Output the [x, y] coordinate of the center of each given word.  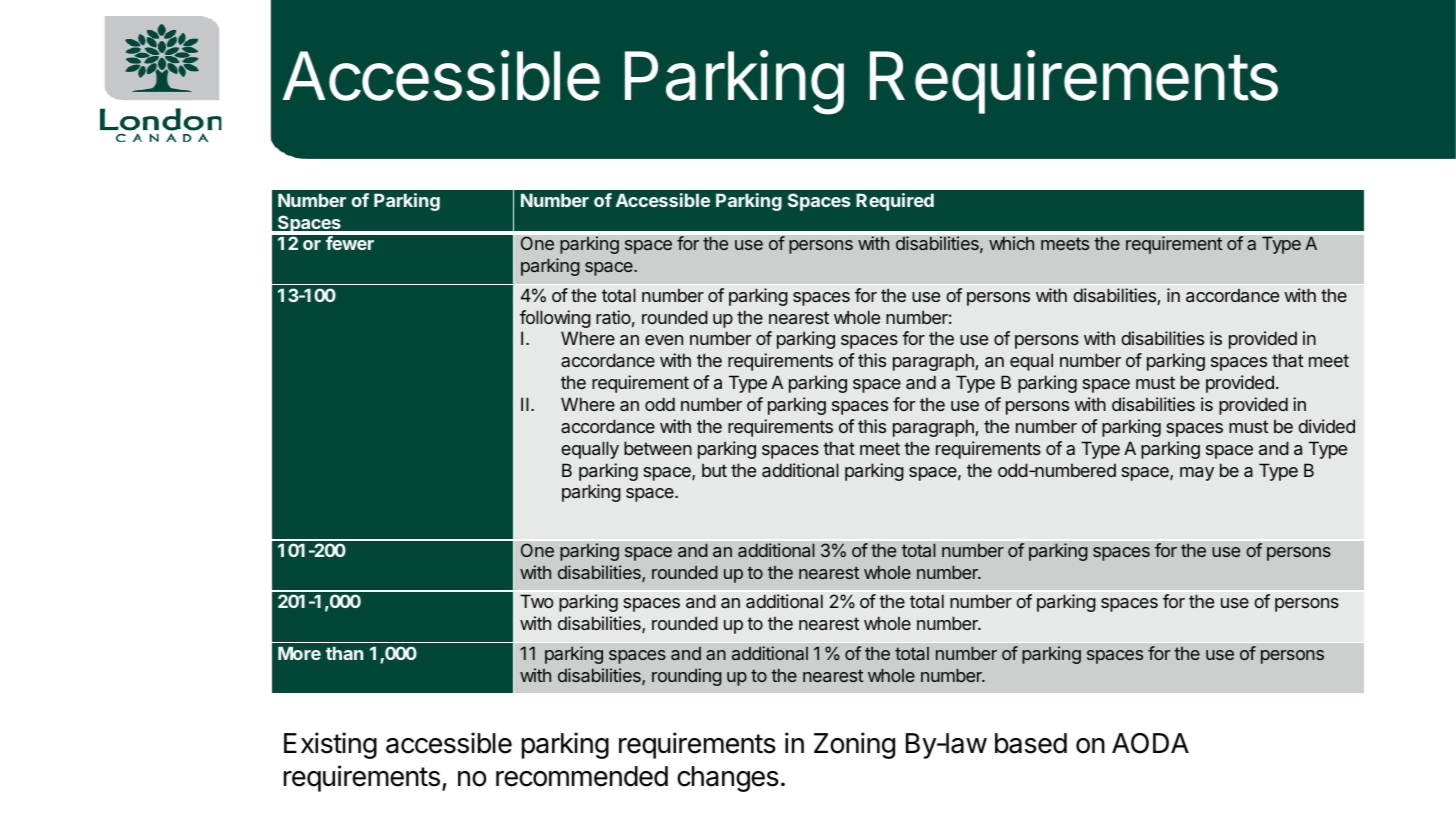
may [1197, 474]
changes [728, 779]
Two [536, 601]
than [344, 653]
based [1031, 743]
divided [1326, 426]
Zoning [854, 745]
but [714, 470]
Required [895, 202]
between [658, 448]
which [1011, 243]
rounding [687, 677]
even [664, 340]
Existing [330, 745]
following [555, 319]
